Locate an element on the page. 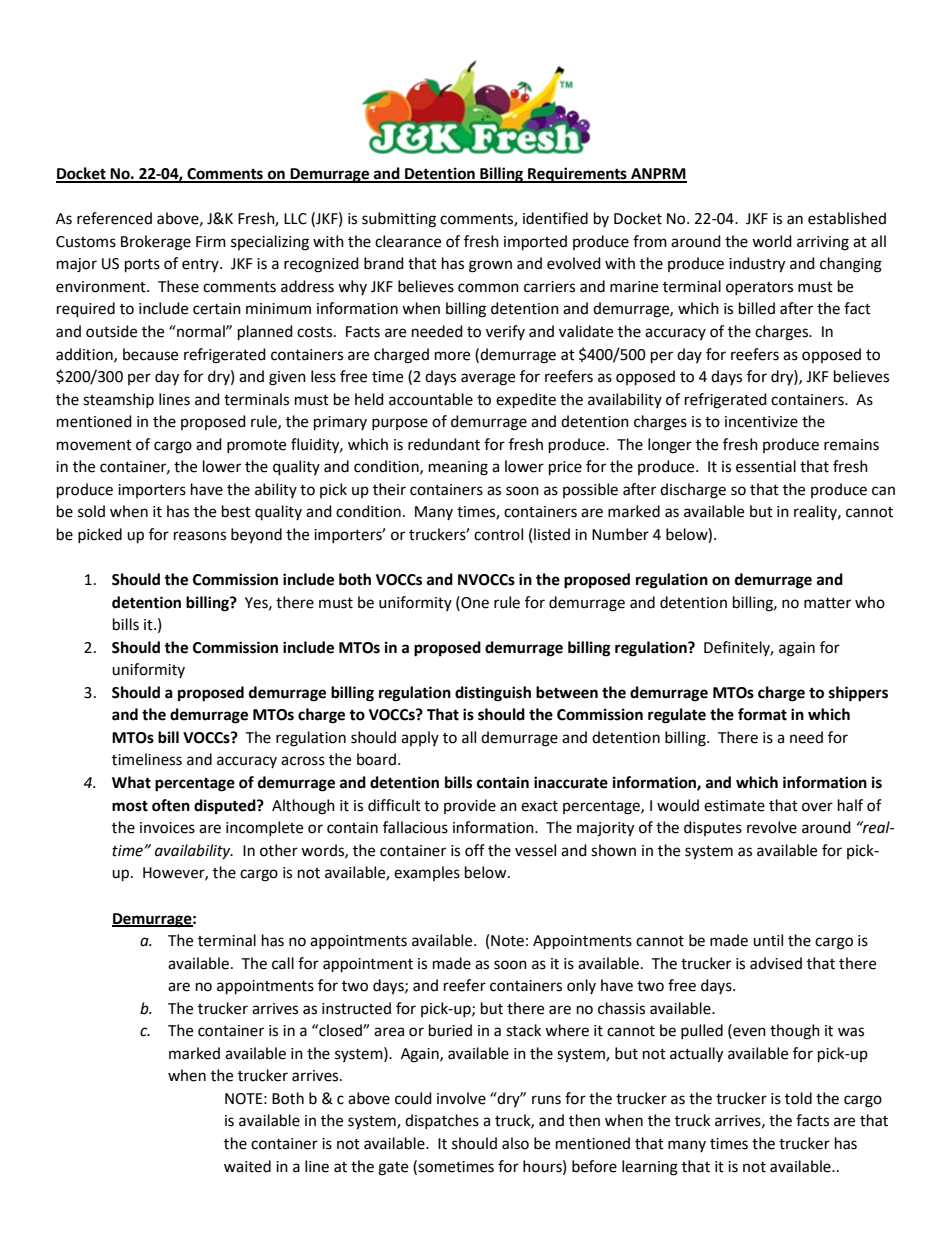  world is located at coordinates (772, 241).
